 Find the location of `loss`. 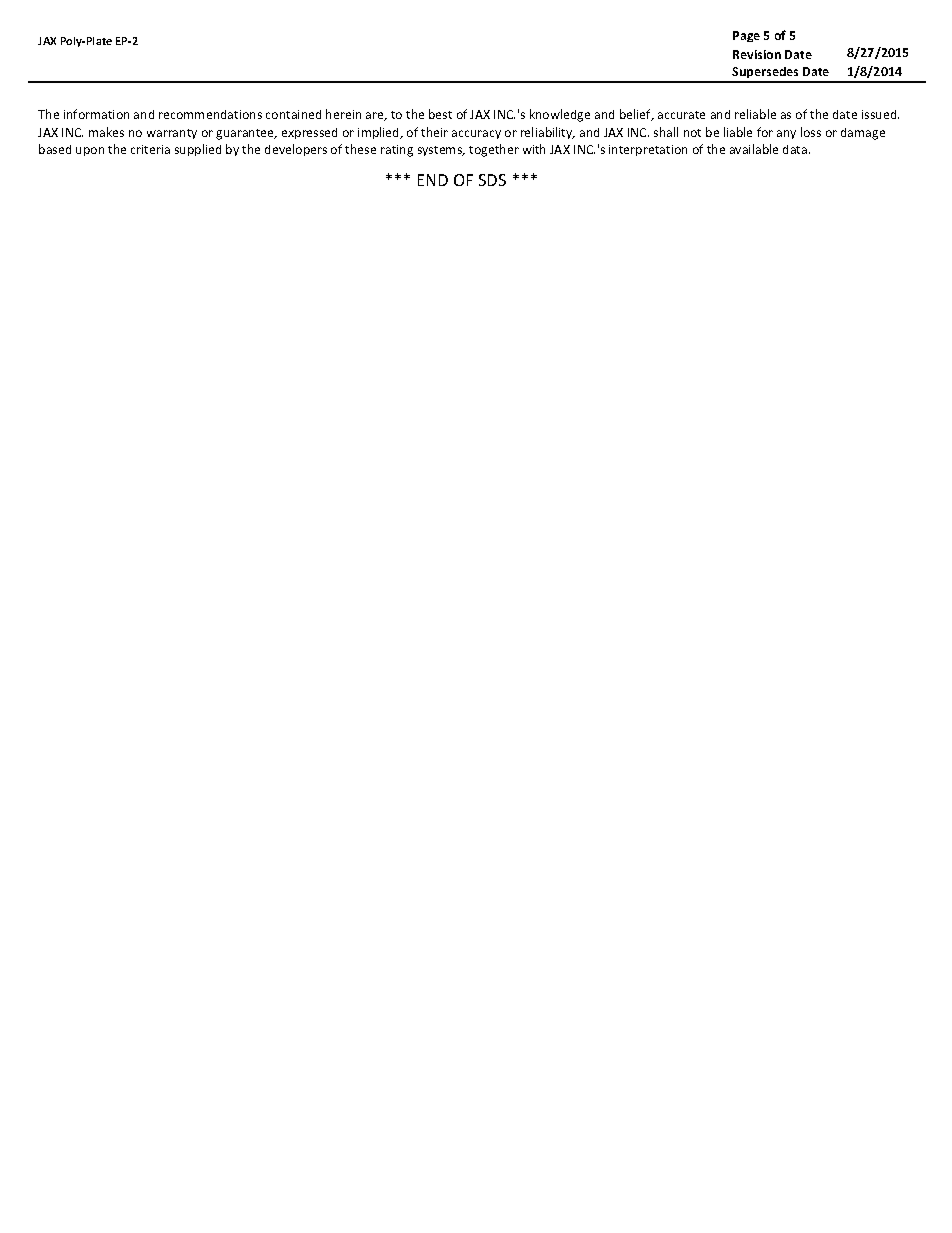

loss is located at coordinates (811, 132).
